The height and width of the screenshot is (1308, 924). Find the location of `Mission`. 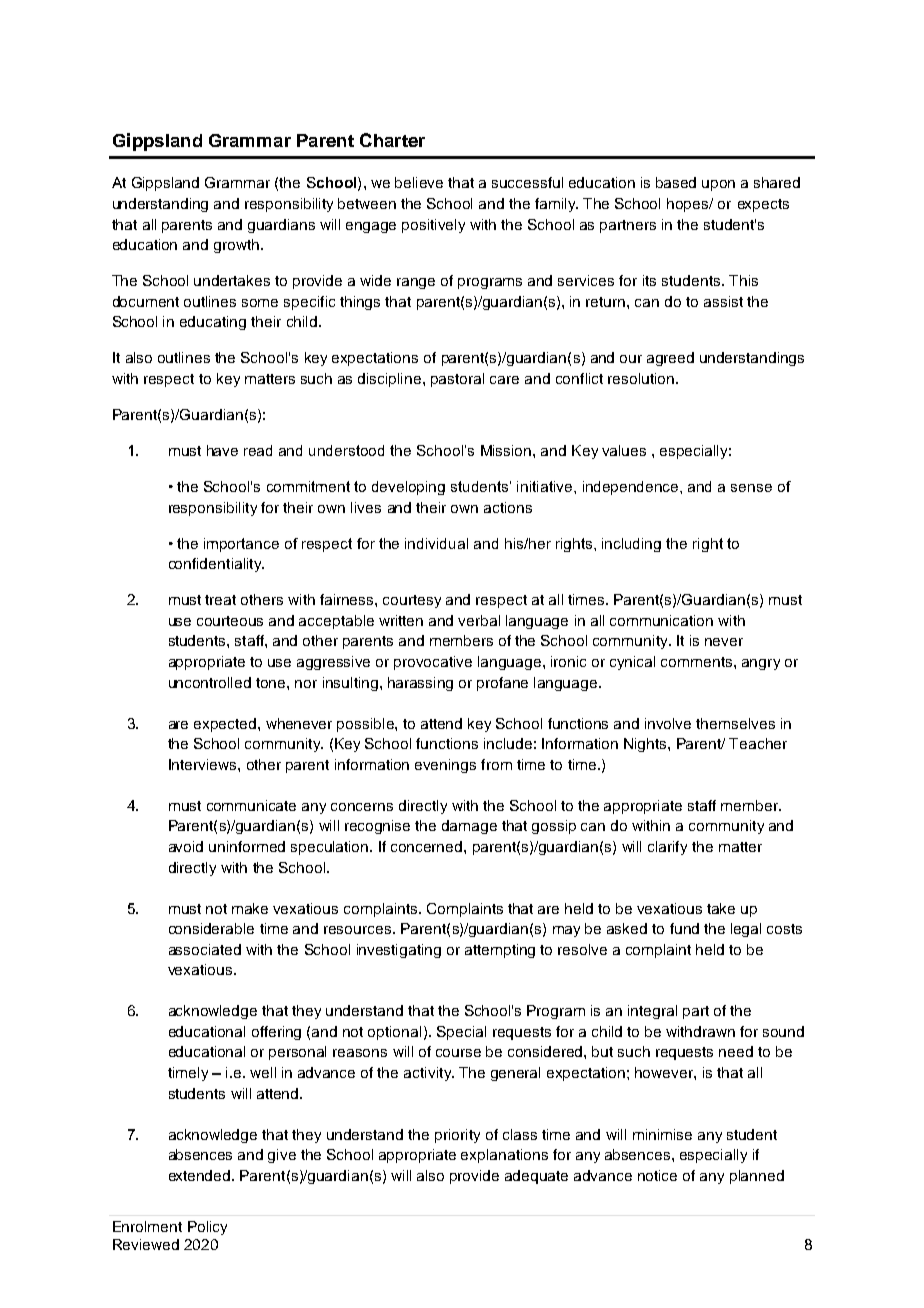

Mission is located at coordinates (507, 450).
